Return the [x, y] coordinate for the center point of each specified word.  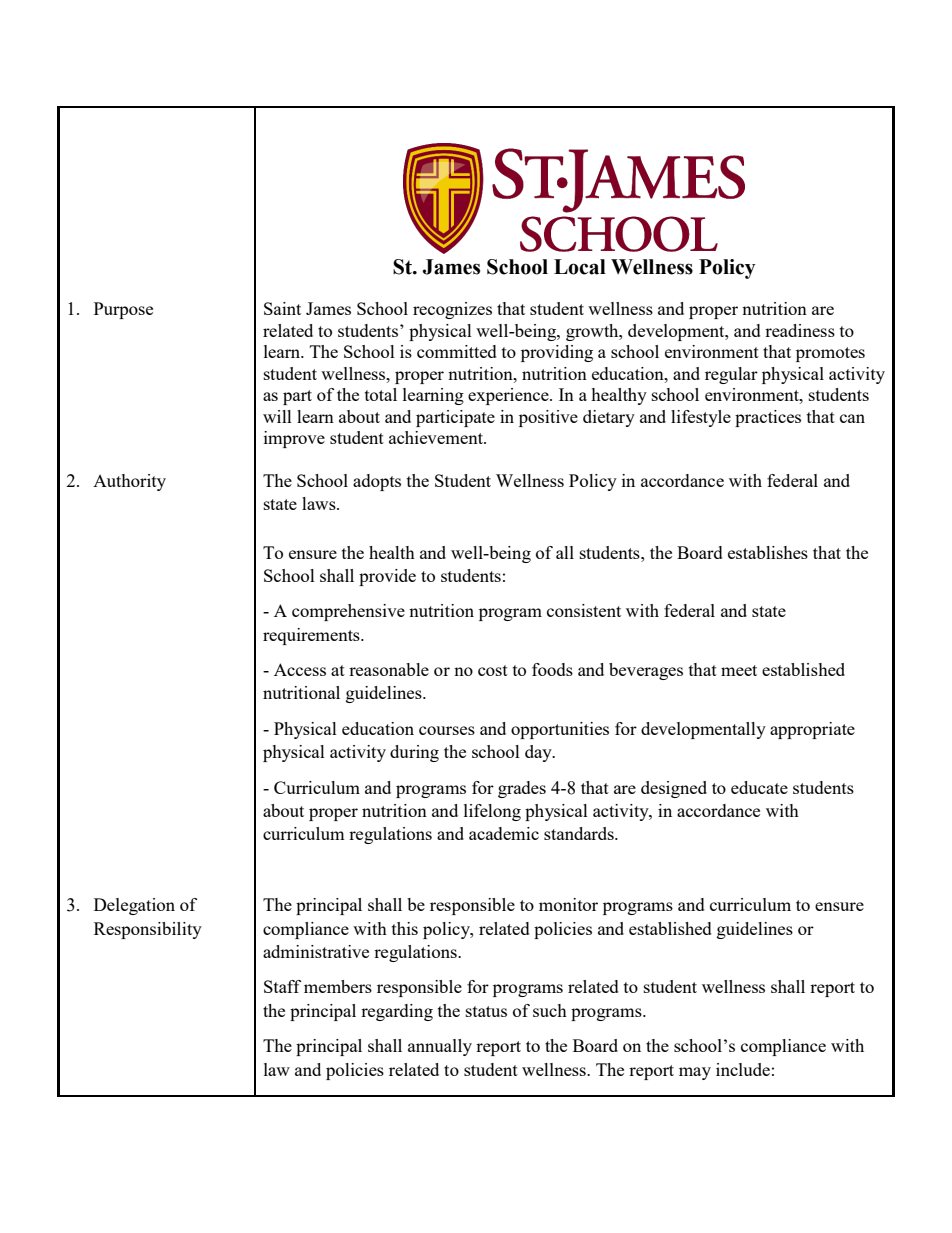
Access [300, 669]
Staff [282, 986]
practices [768, 418]
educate [759, 787]
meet [739, 670]
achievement [437, 437]
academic [504, 833]
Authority [129, 482]
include [743, 1069]
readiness [800, 330]
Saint [282, 308]
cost [493, 670]
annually [440, 1047]
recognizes [452, 310]
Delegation [134, 906]
